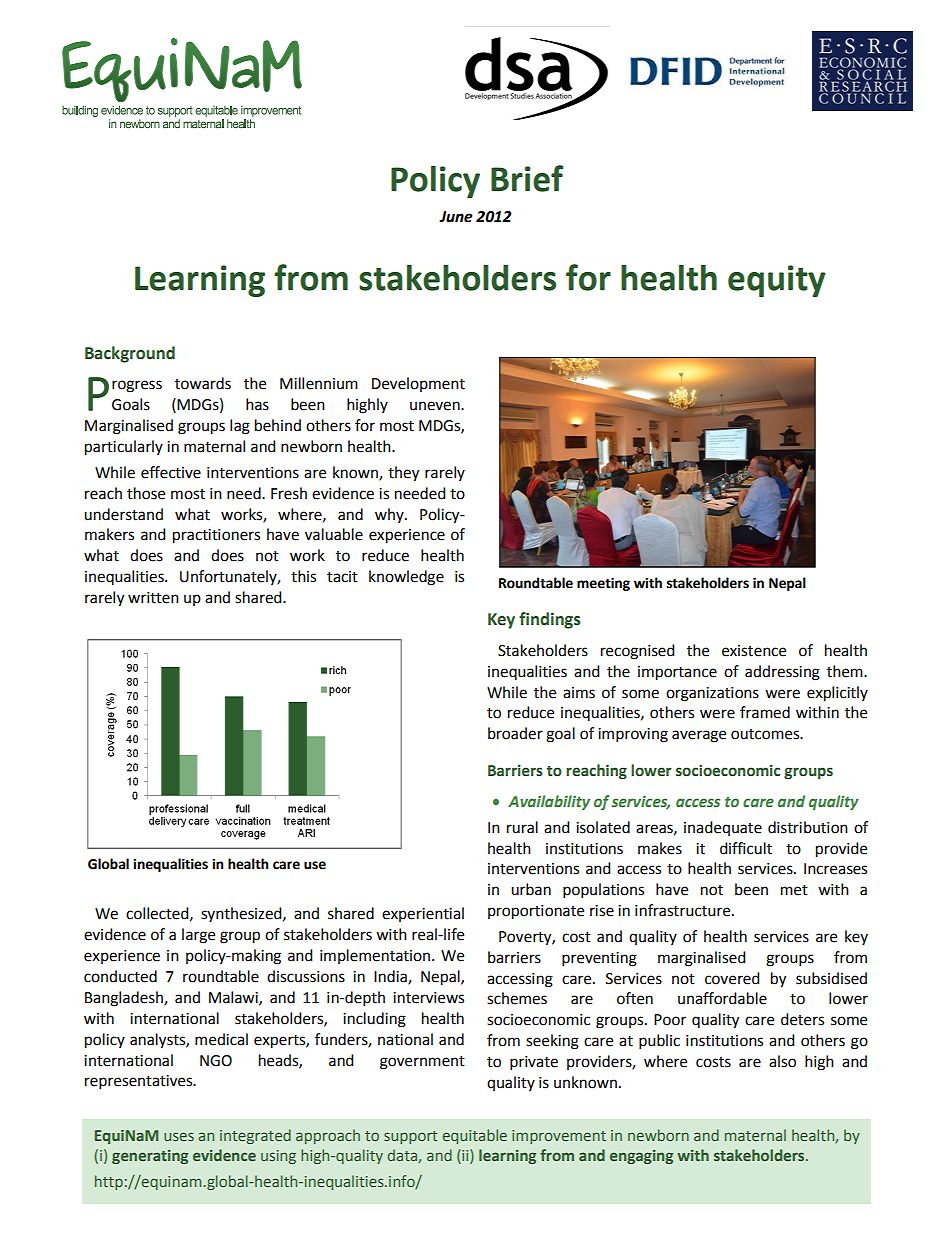  What do you see at coordinates (777, 281) in the screenshot?
I see `equity` at bounding box center [777, 281].
